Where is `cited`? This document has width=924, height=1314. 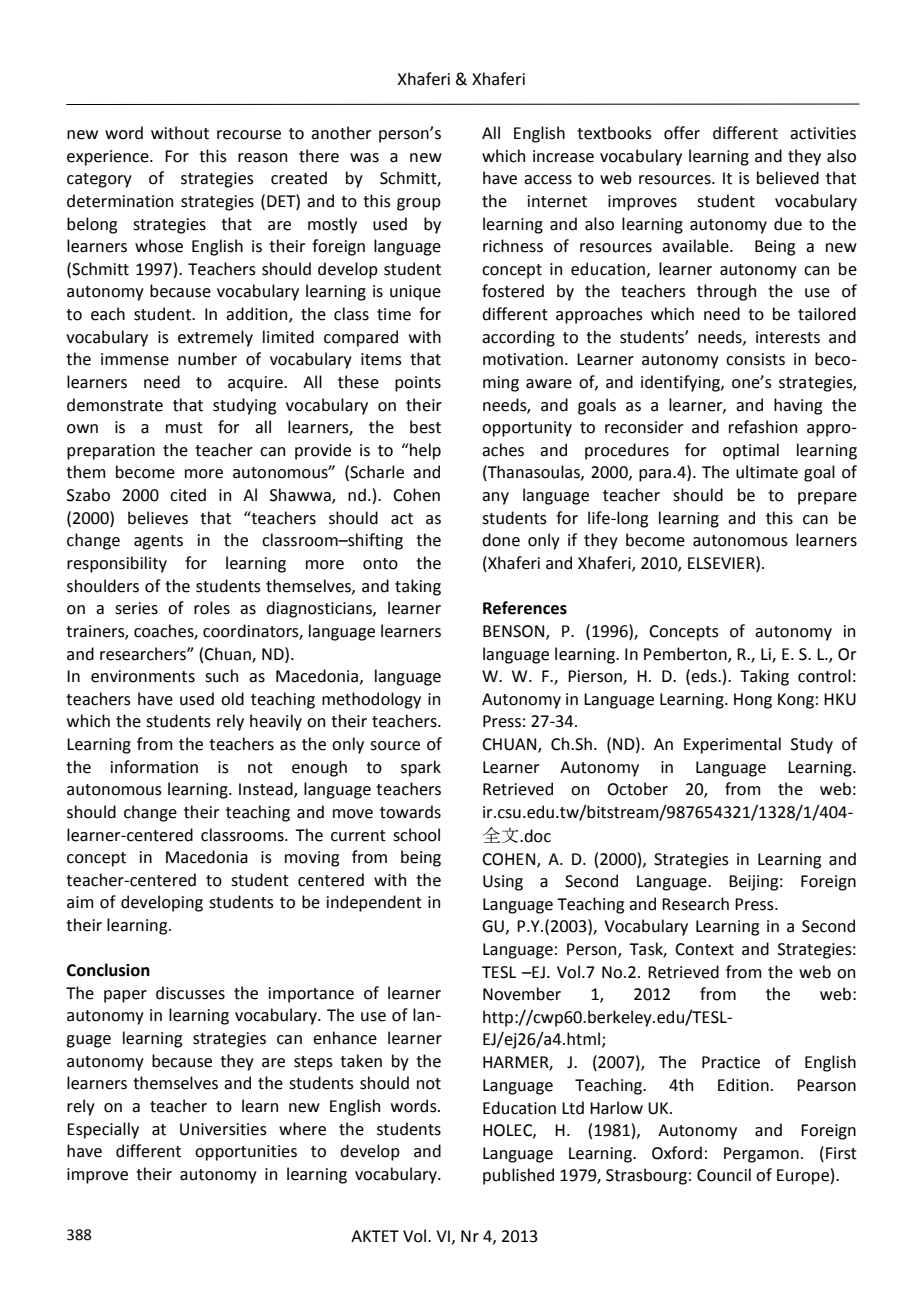 cited is located at coordinates (188, 495).
